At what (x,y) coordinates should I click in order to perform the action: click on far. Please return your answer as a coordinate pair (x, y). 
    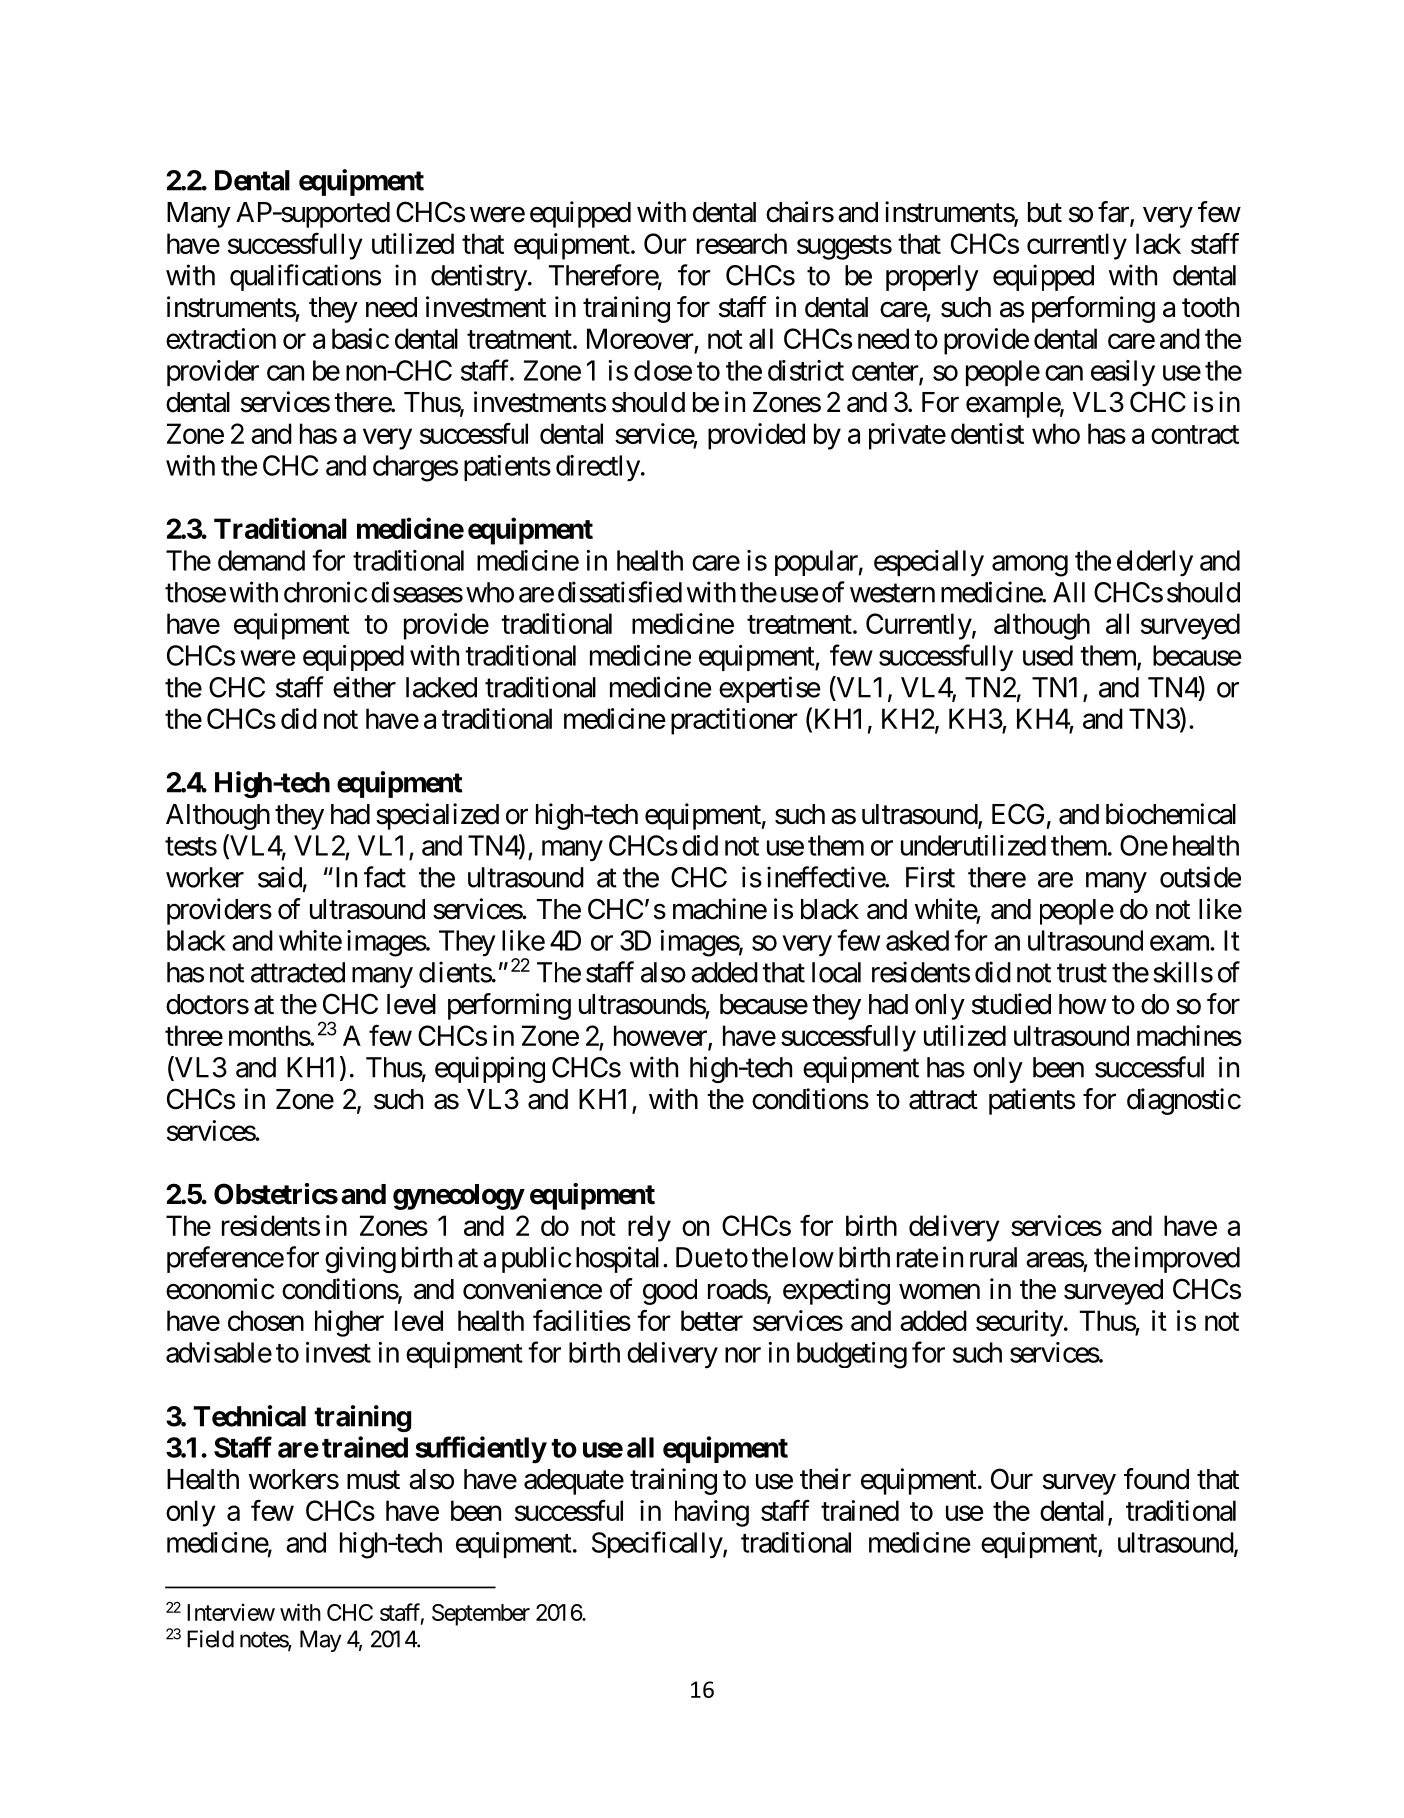
    Looking at the image, I should click on (1114, 213).
